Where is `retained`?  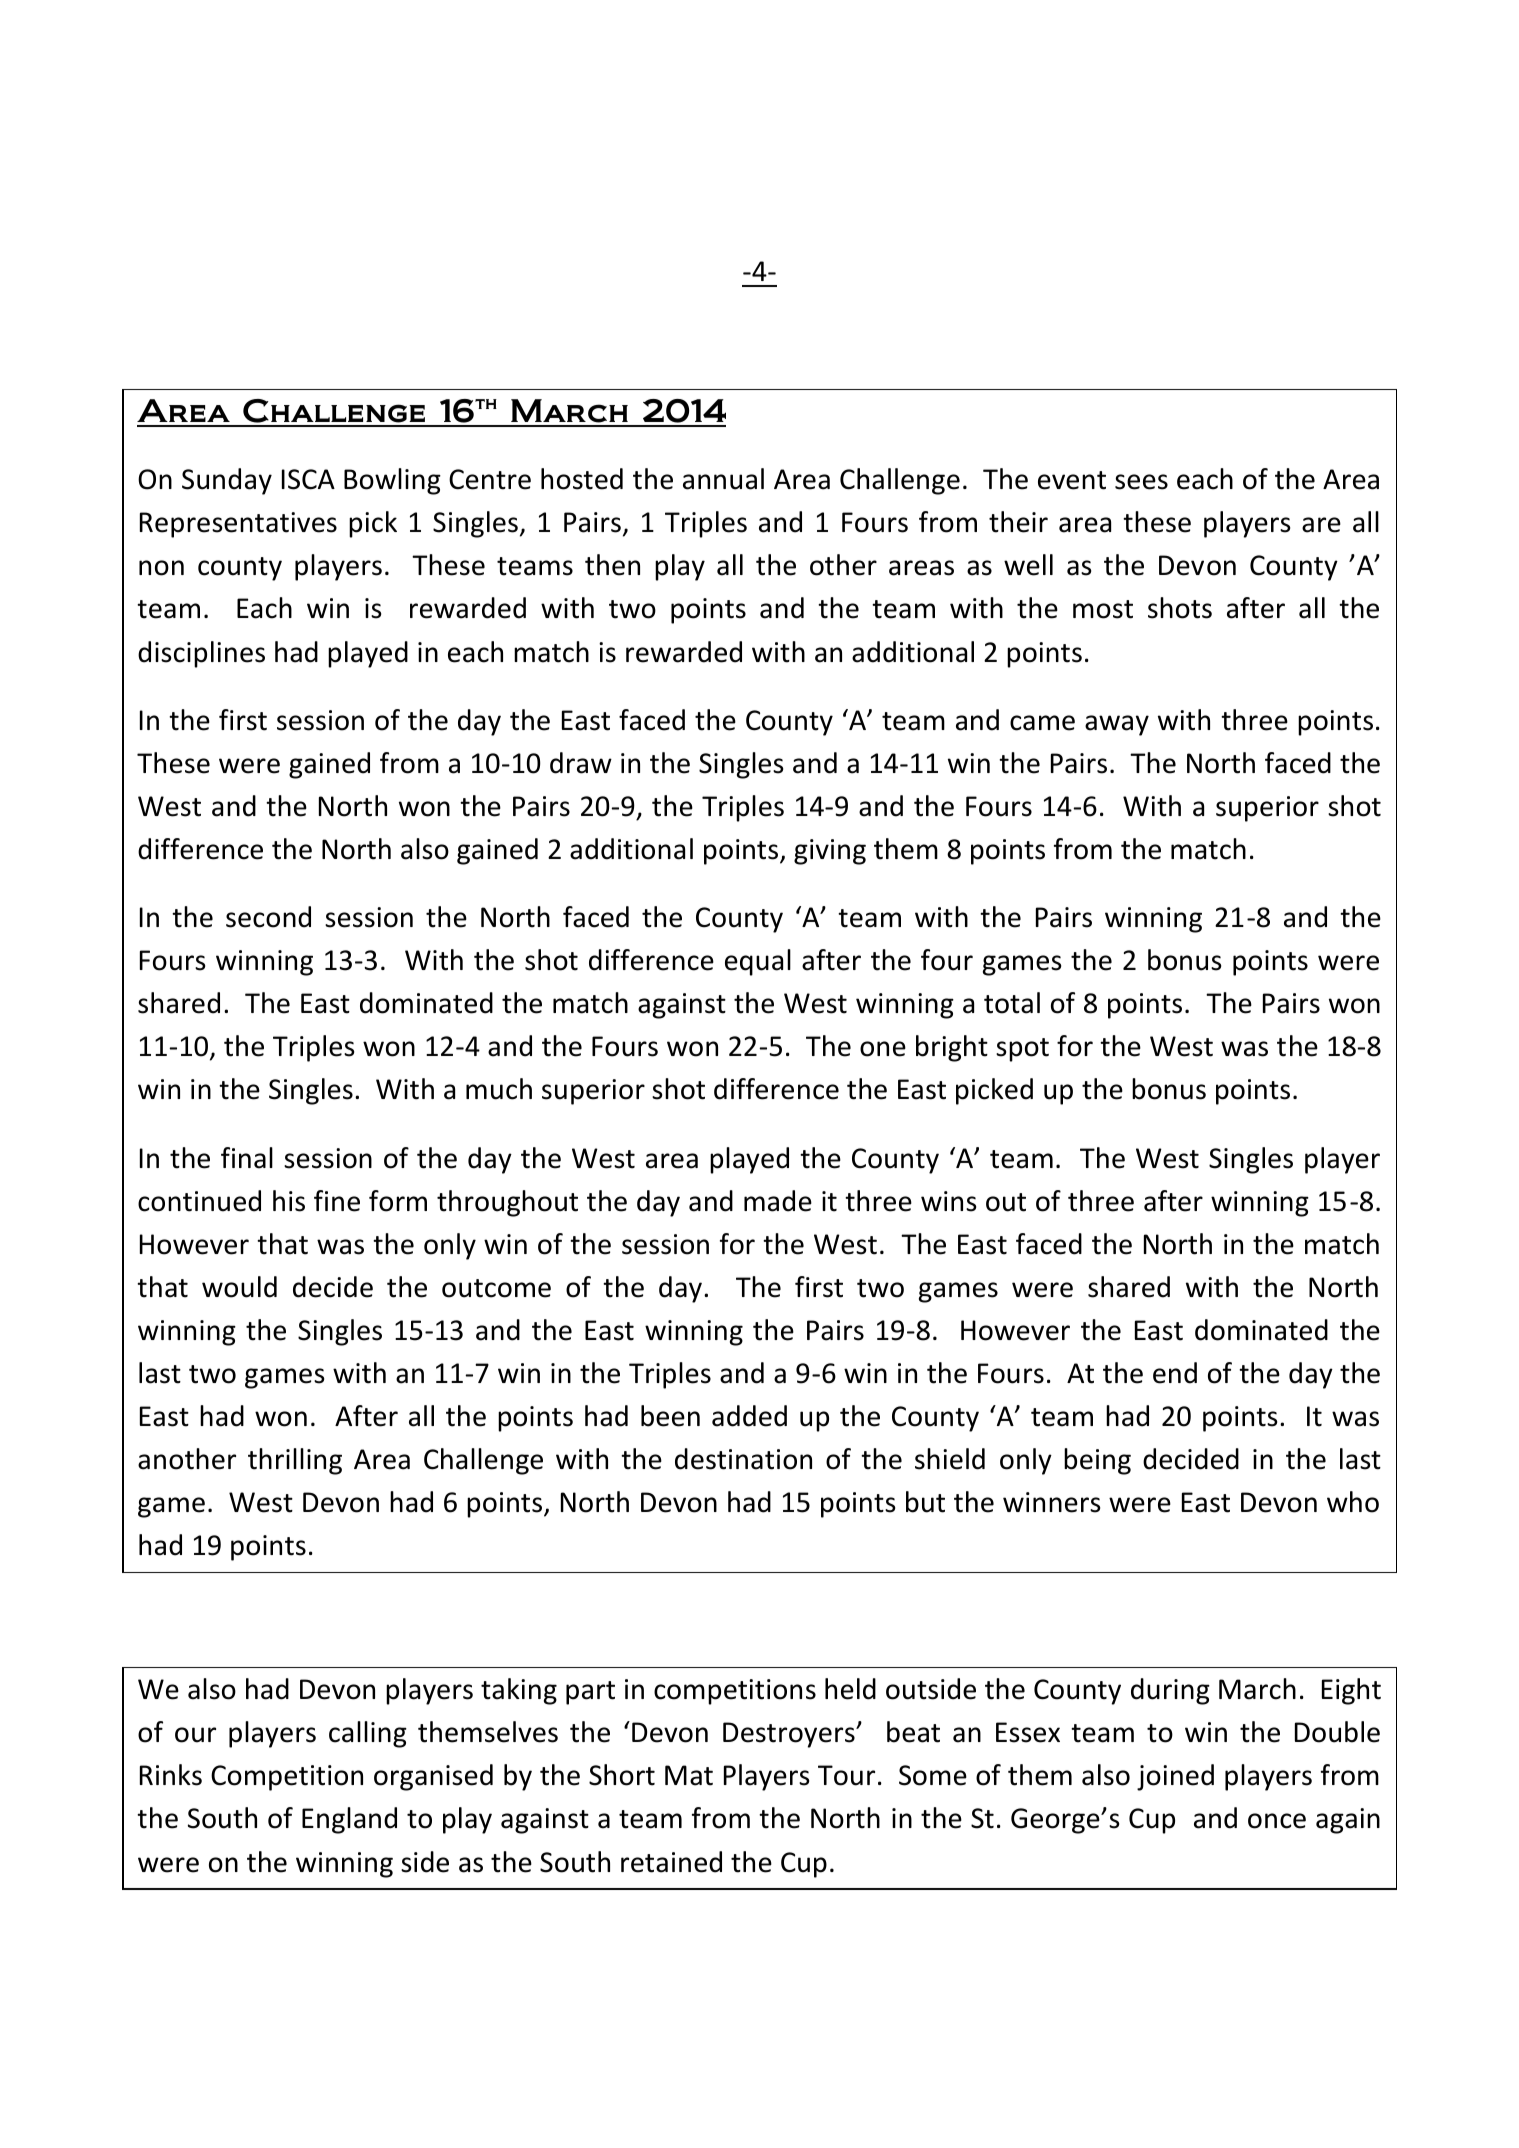 retained is located at coordinates (671, 1862).
